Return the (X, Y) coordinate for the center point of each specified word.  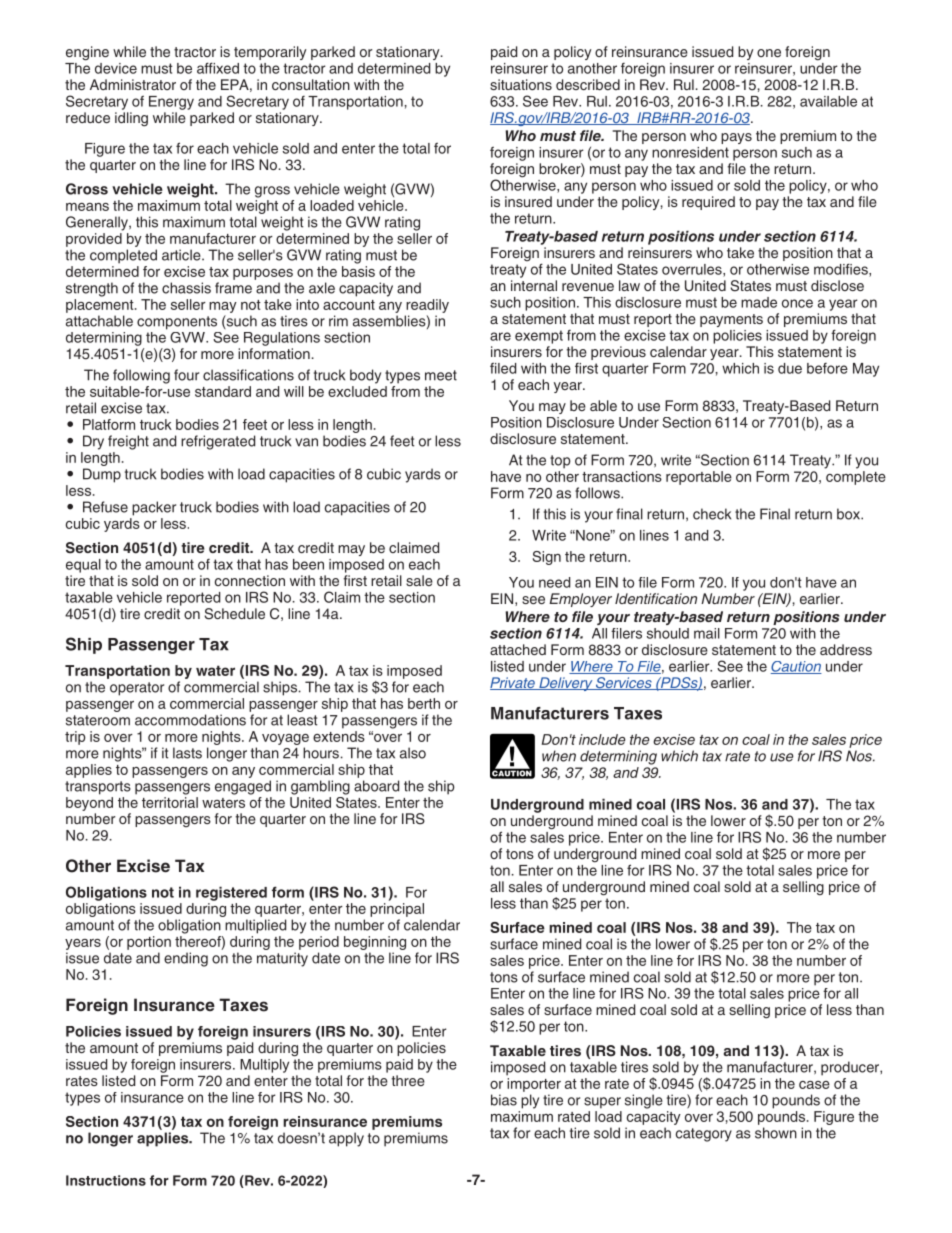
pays (736, 138)
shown (776, 1133)
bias (504, 1100)
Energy (171, 103)
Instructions (106, 1180)
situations (521, 84)
